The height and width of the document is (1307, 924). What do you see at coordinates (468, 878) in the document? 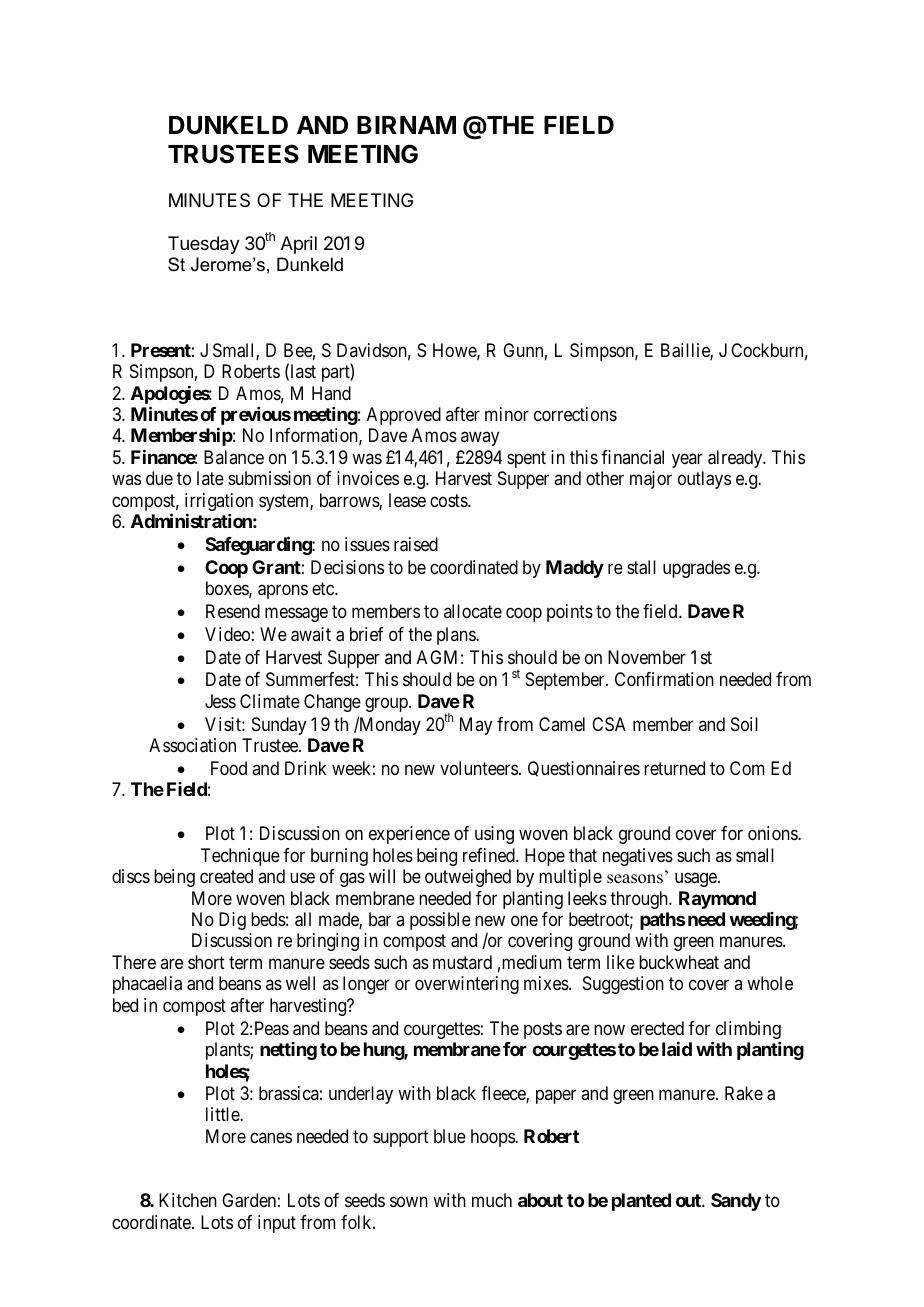
I see `outweighed` at bounding box center [468, 878].
